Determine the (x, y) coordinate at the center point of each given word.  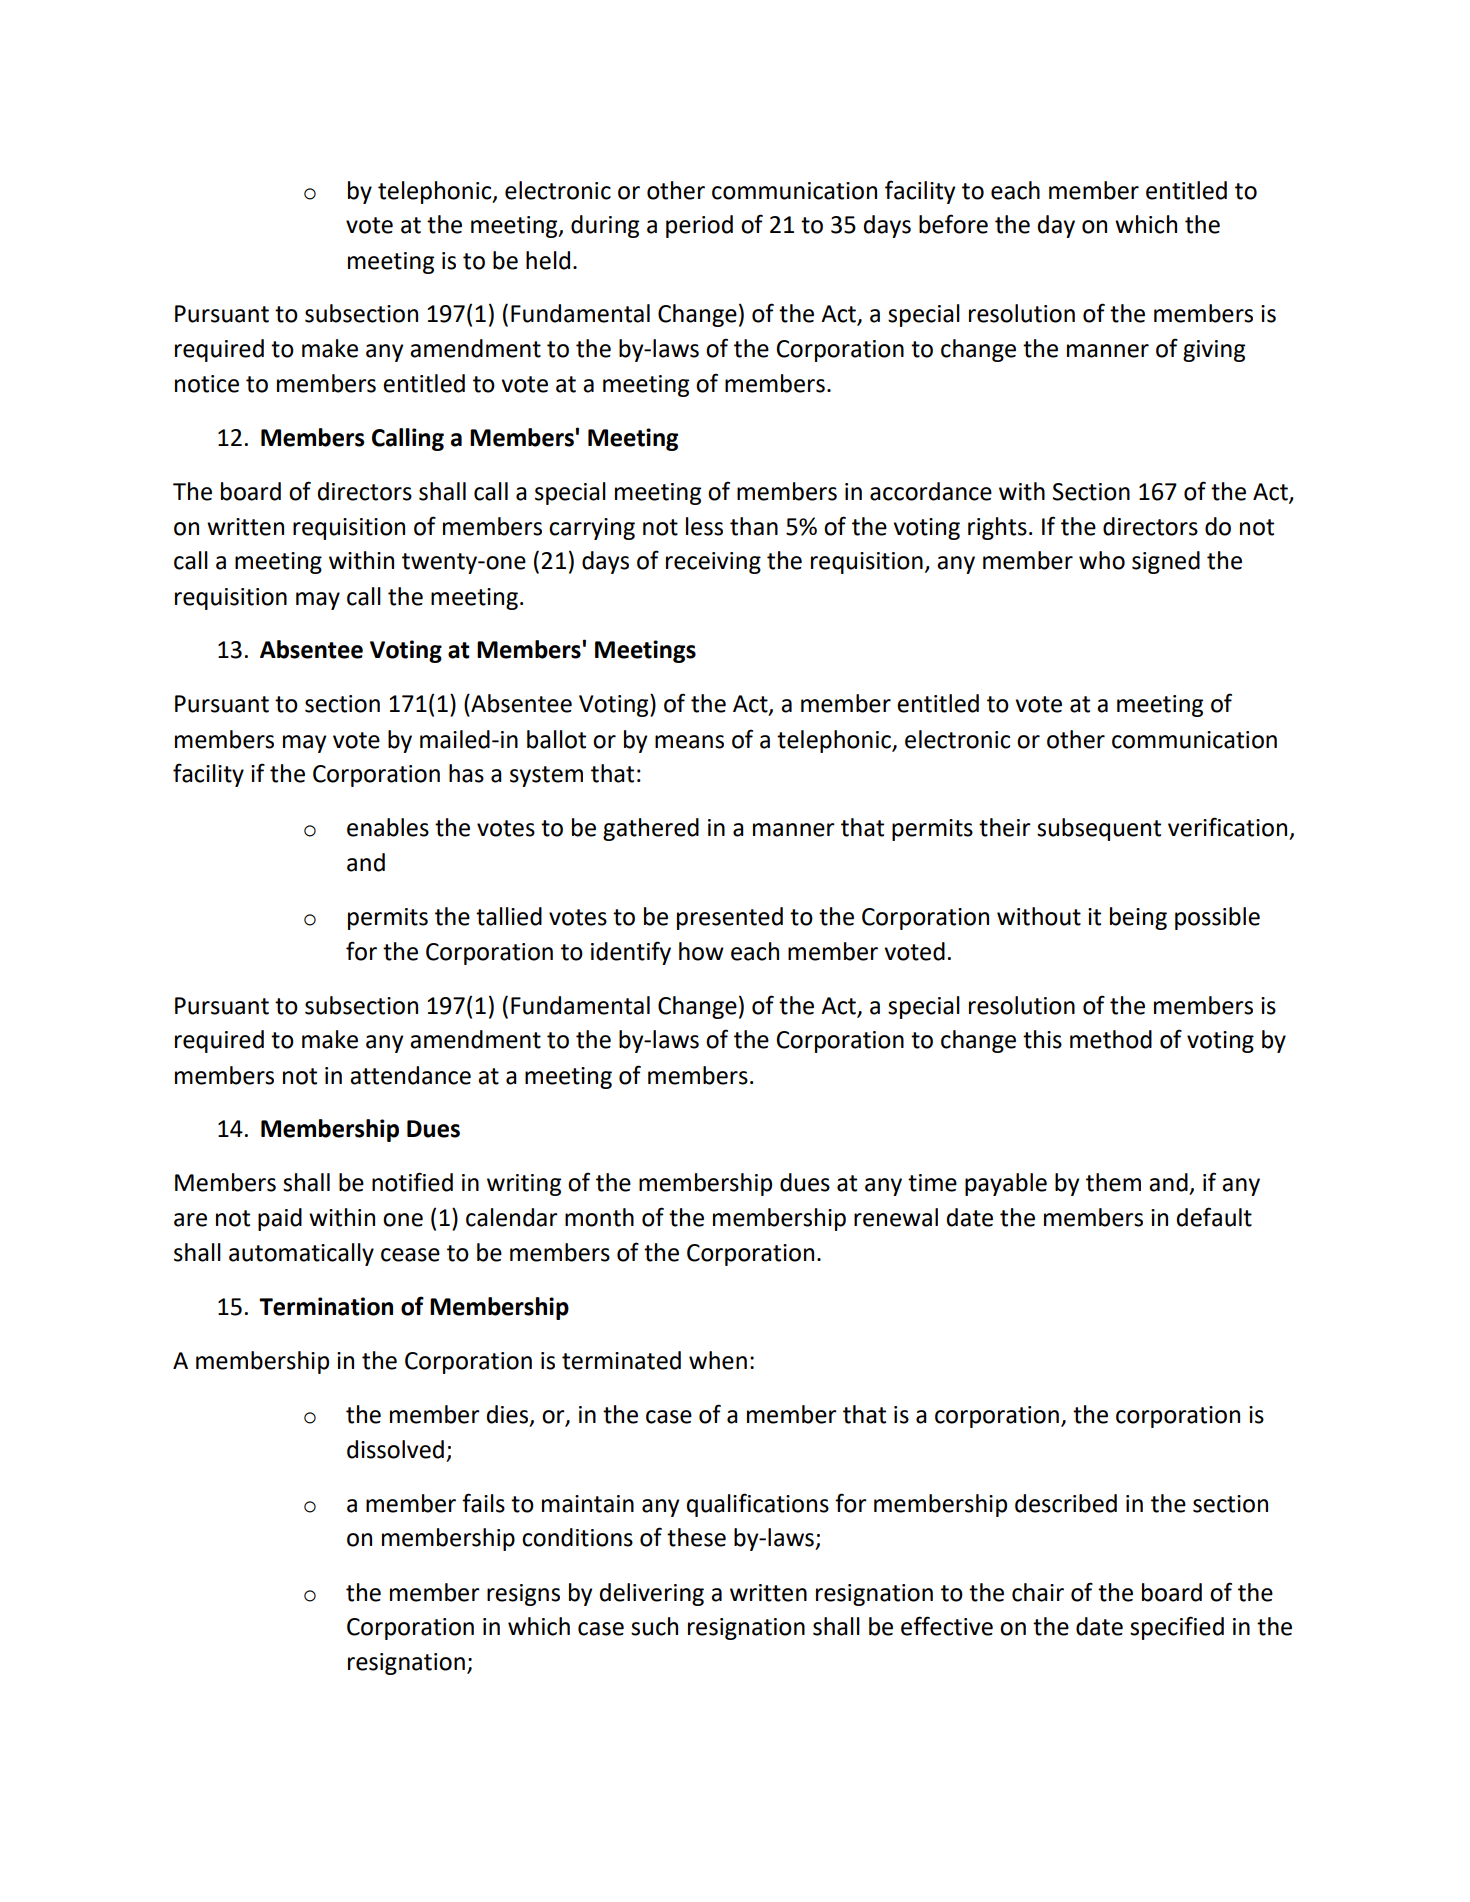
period (699, 226)
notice (207, 384)
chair (1038, 1592)
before (953, 224)
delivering (652, 1594)
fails (483, 1503)
